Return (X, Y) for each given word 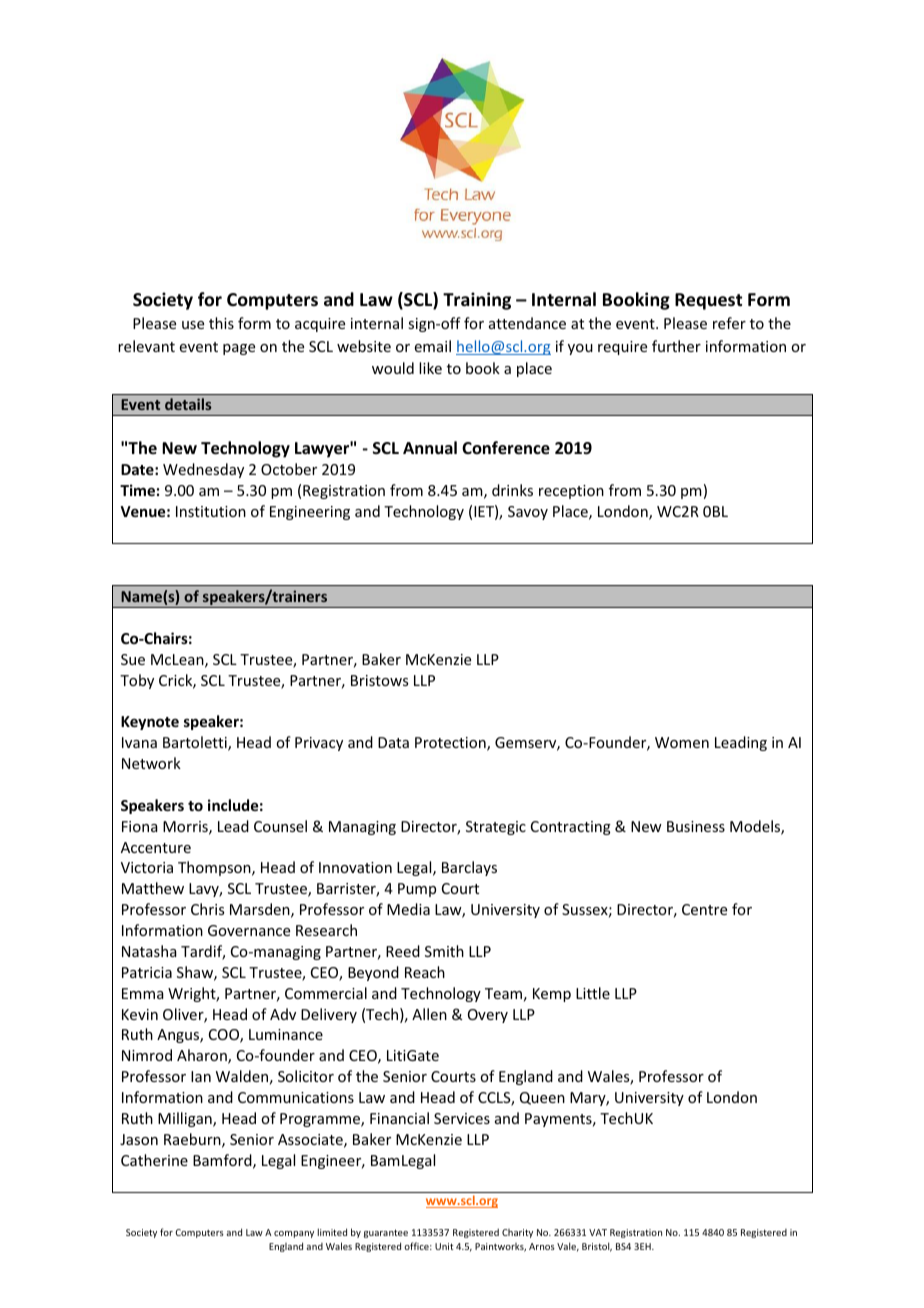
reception (571, 492)
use (193, 325)
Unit (444, 1246)
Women (682, 742)
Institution (211, 511)
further (676, 346)
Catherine (154, 1160)
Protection (451, 744)
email (433, 346)
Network (151, 763)
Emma (143, 993)
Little (593, 993)
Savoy (528, 513)
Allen (429, 1014)
